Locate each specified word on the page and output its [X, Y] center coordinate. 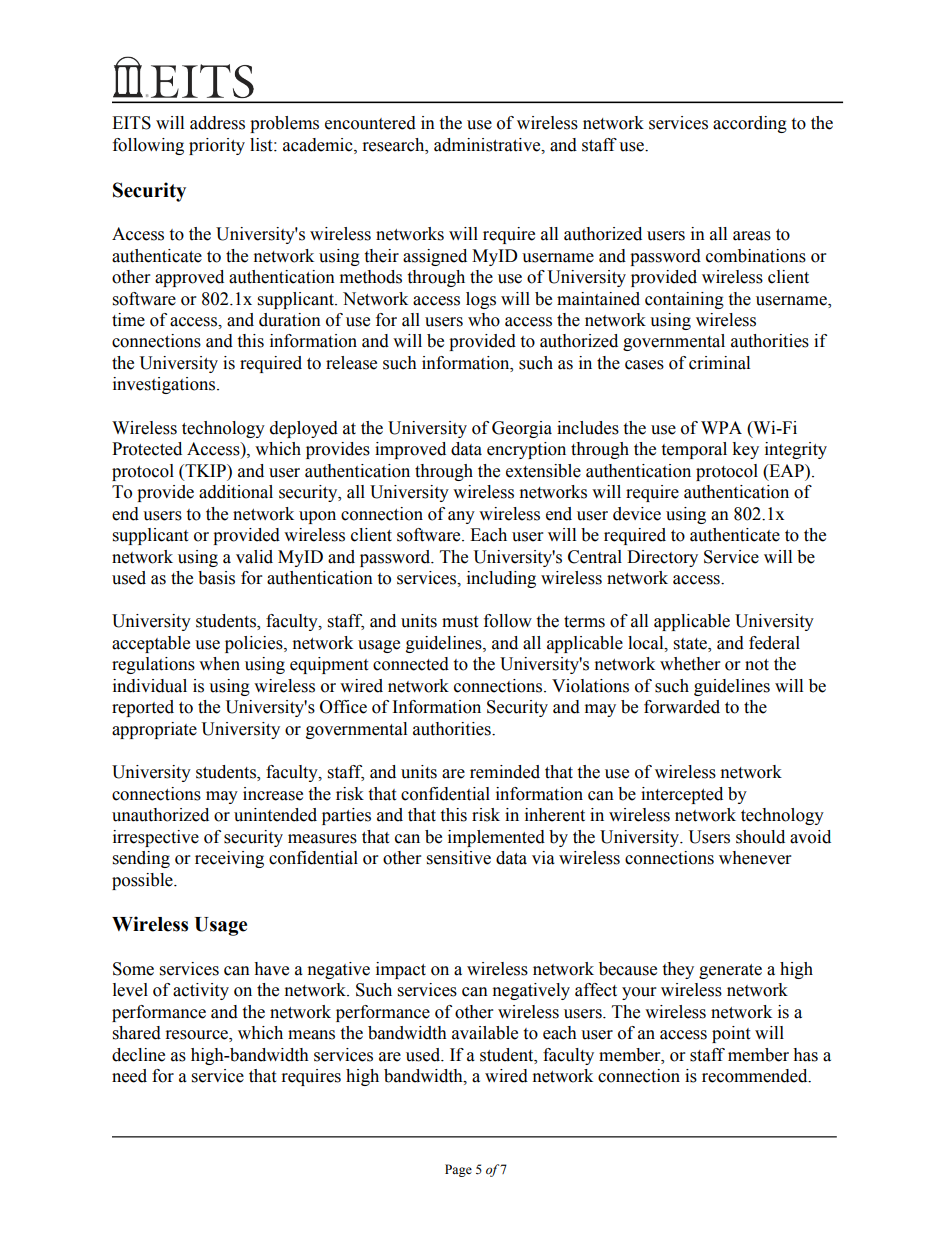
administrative [488, 145]
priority [217, 146]
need [129, 1076]
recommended [756, 1076]
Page [458, 1170]
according [750, 124]
